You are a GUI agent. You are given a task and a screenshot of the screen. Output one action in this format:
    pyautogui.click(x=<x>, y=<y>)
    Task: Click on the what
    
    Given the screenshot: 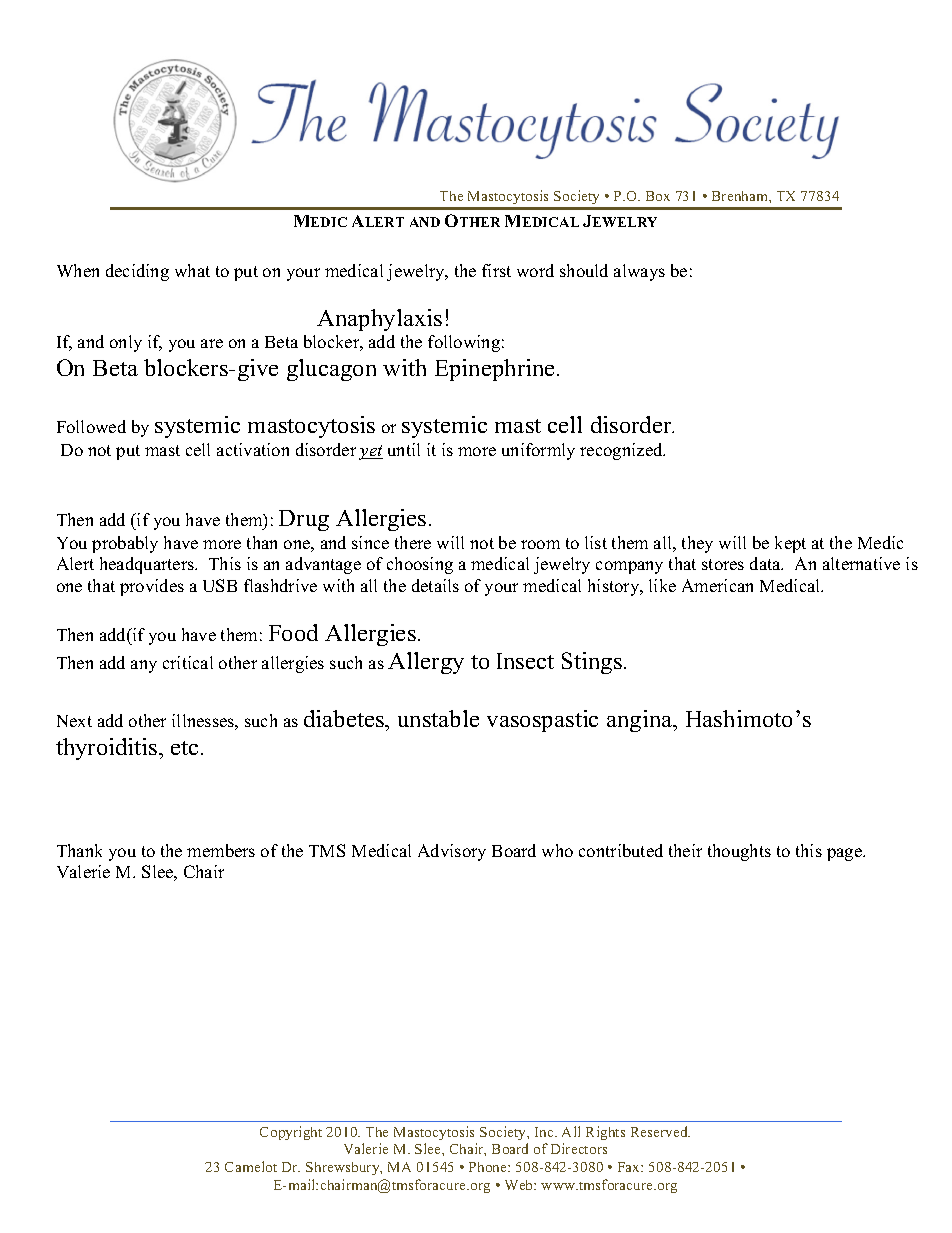 What is the action you would take?
    pyautogui.click(x=192, y=270)
